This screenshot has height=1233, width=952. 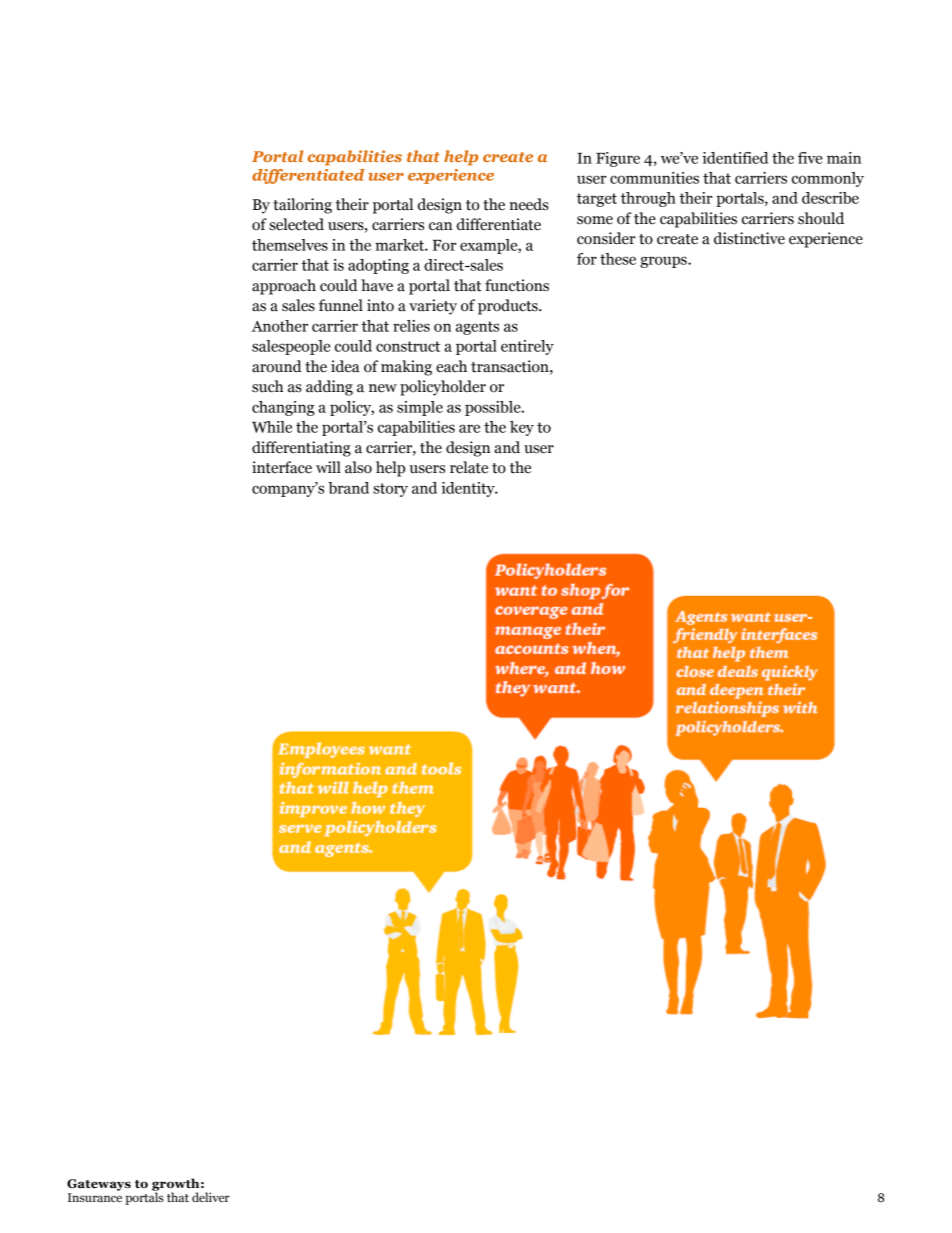 I want to click on deliver, so click(x=211, y=1197).
